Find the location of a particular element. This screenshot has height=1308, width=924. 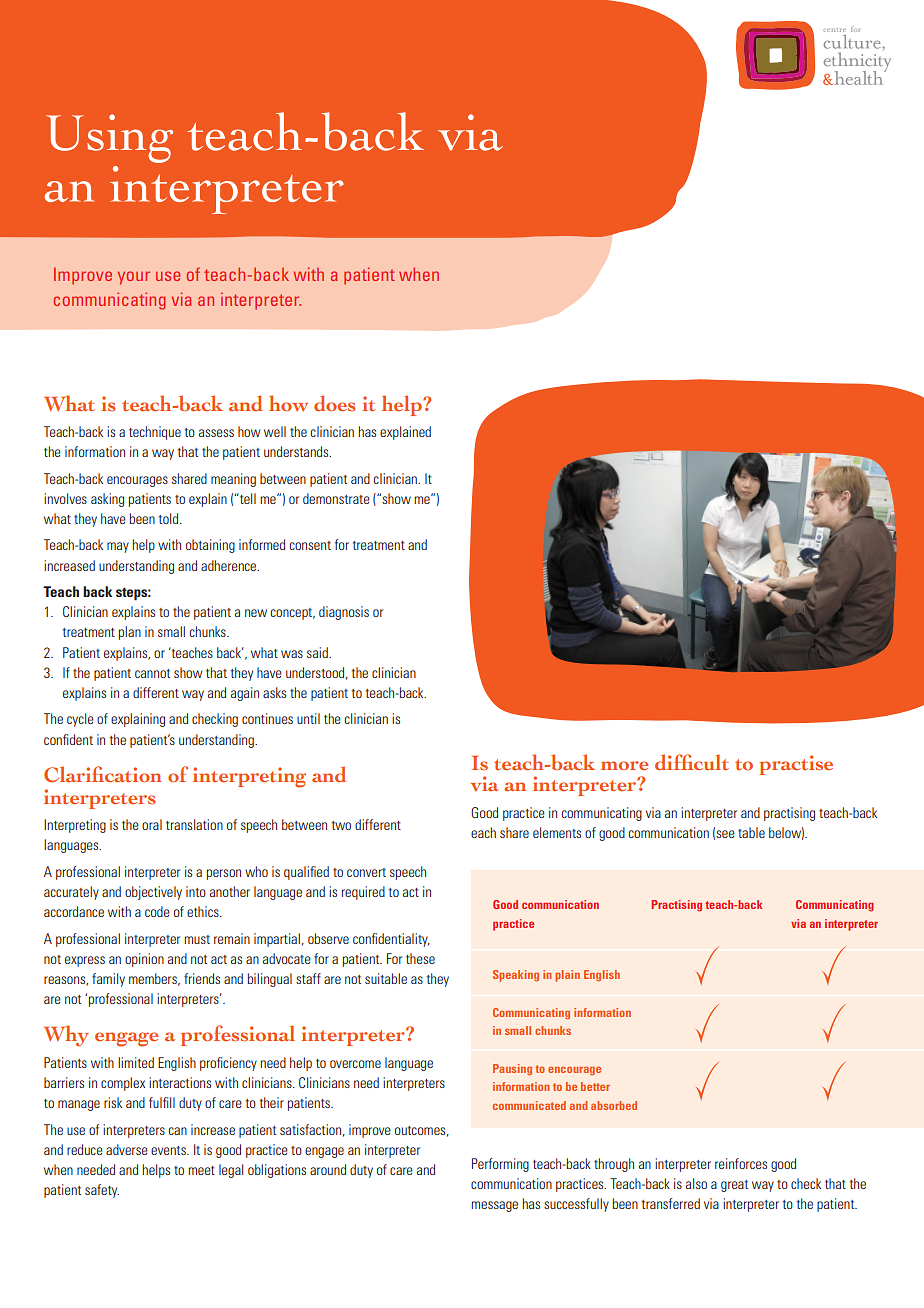

does is located at coordinates (334, 403).
